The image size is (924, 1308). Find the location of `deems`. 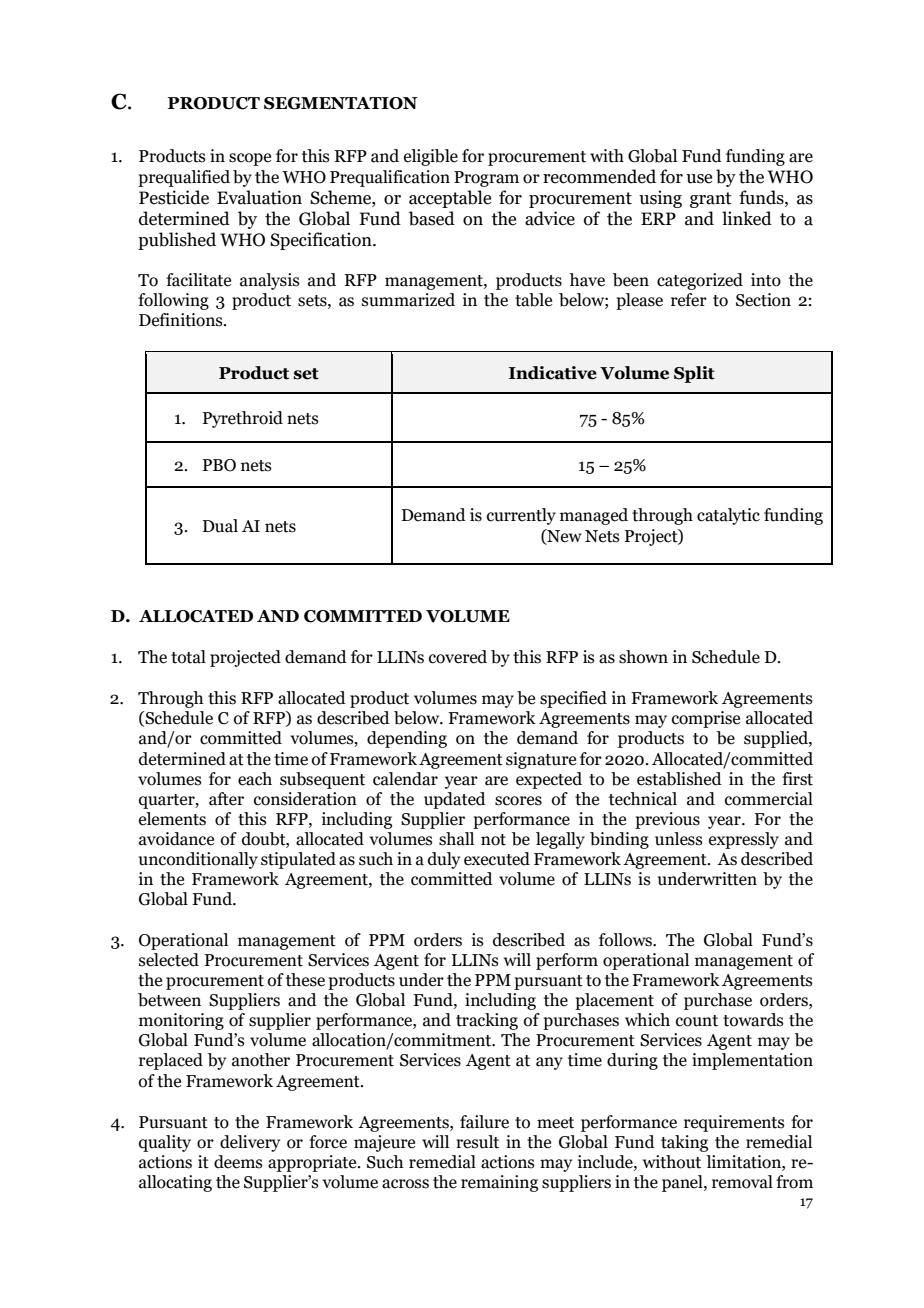

deems is located at coordinates (238, 1162).
